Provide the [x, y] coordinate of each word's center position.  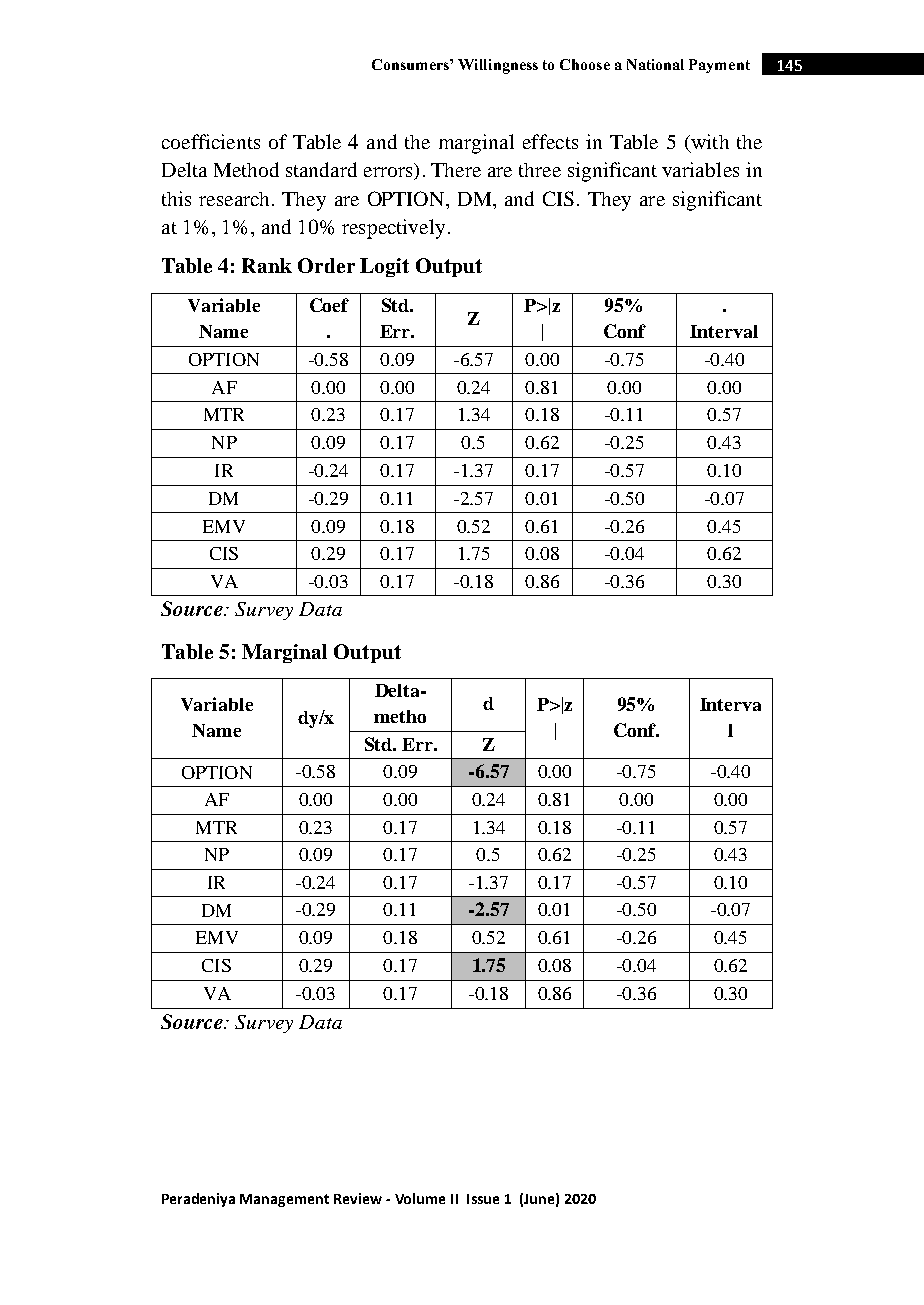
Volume [420, 1198]
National [655, 64]
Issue [483, 1199]
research [236, 199]
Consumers [411, 64]
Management [284, 1200]
